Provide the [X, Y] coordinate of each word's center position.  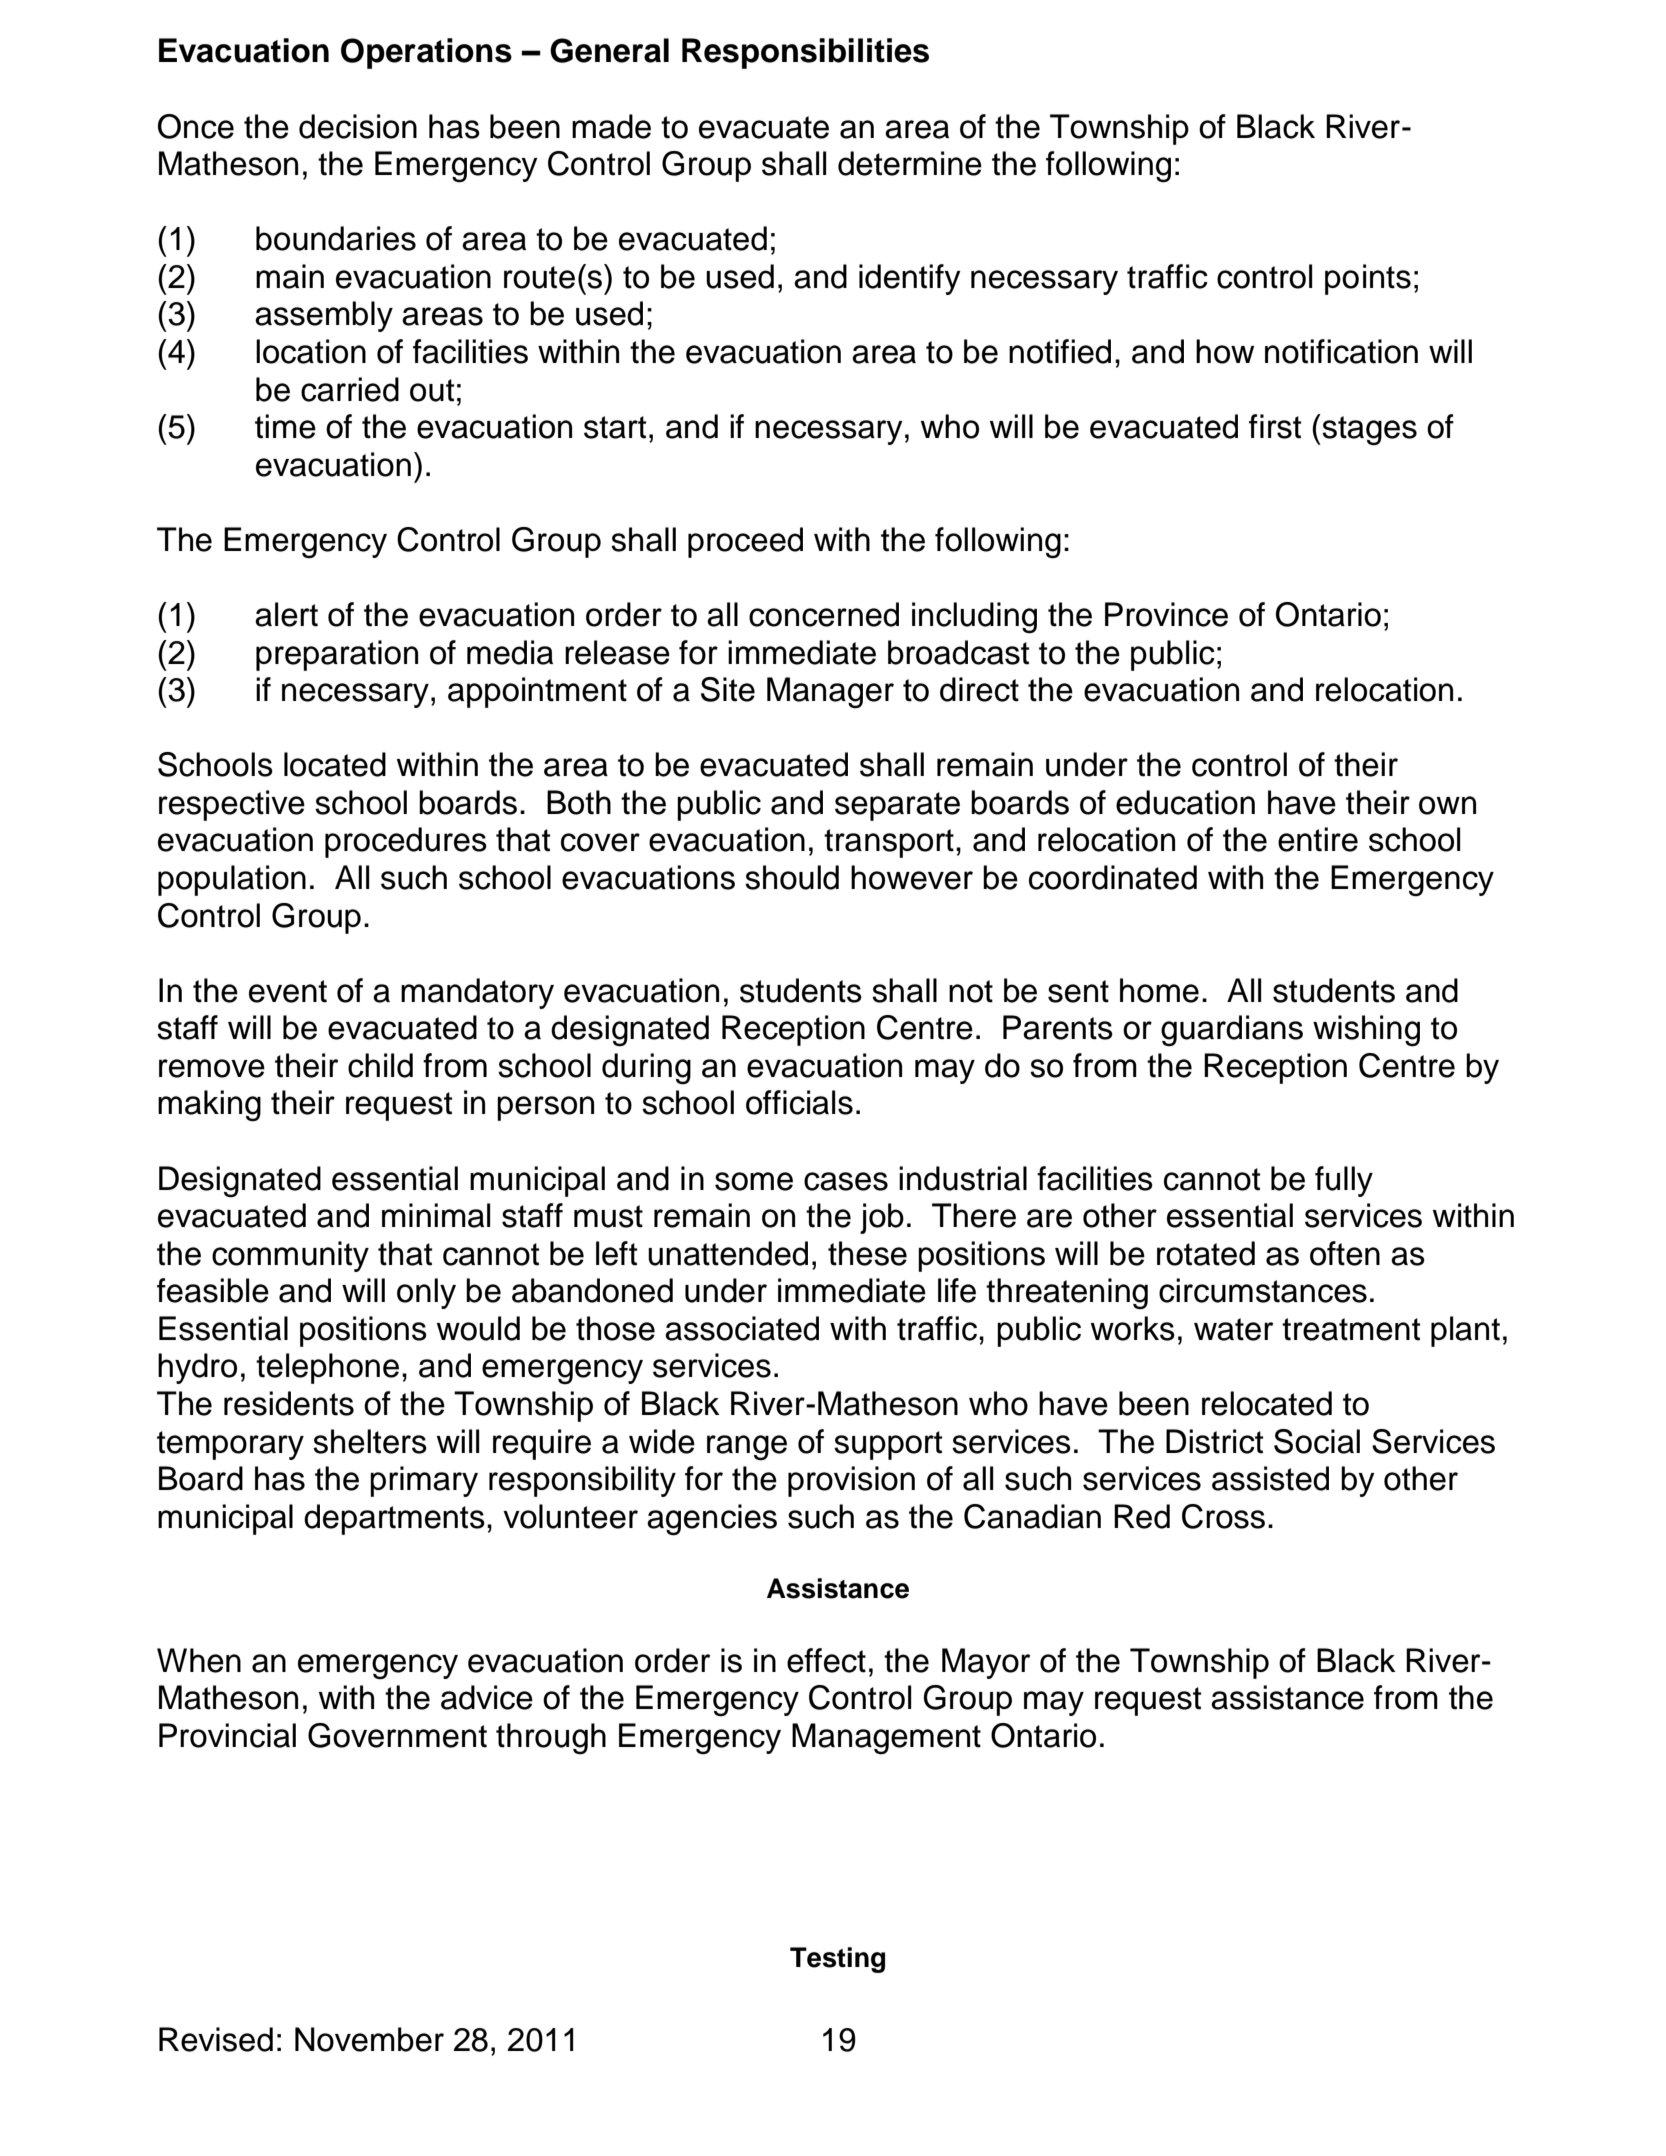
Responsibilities [805, 53]
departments [394, 1519]
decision [358, 126]
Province [1166, 614]
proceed [745, 542]
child [380, 1065]
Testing [837, 1960]
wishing [1366, 1031]
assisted [1270, 1478]
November [369, 2039]
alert [286, 614]
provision [851, 1481]
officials [799, 1102]
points [1368, 279]
